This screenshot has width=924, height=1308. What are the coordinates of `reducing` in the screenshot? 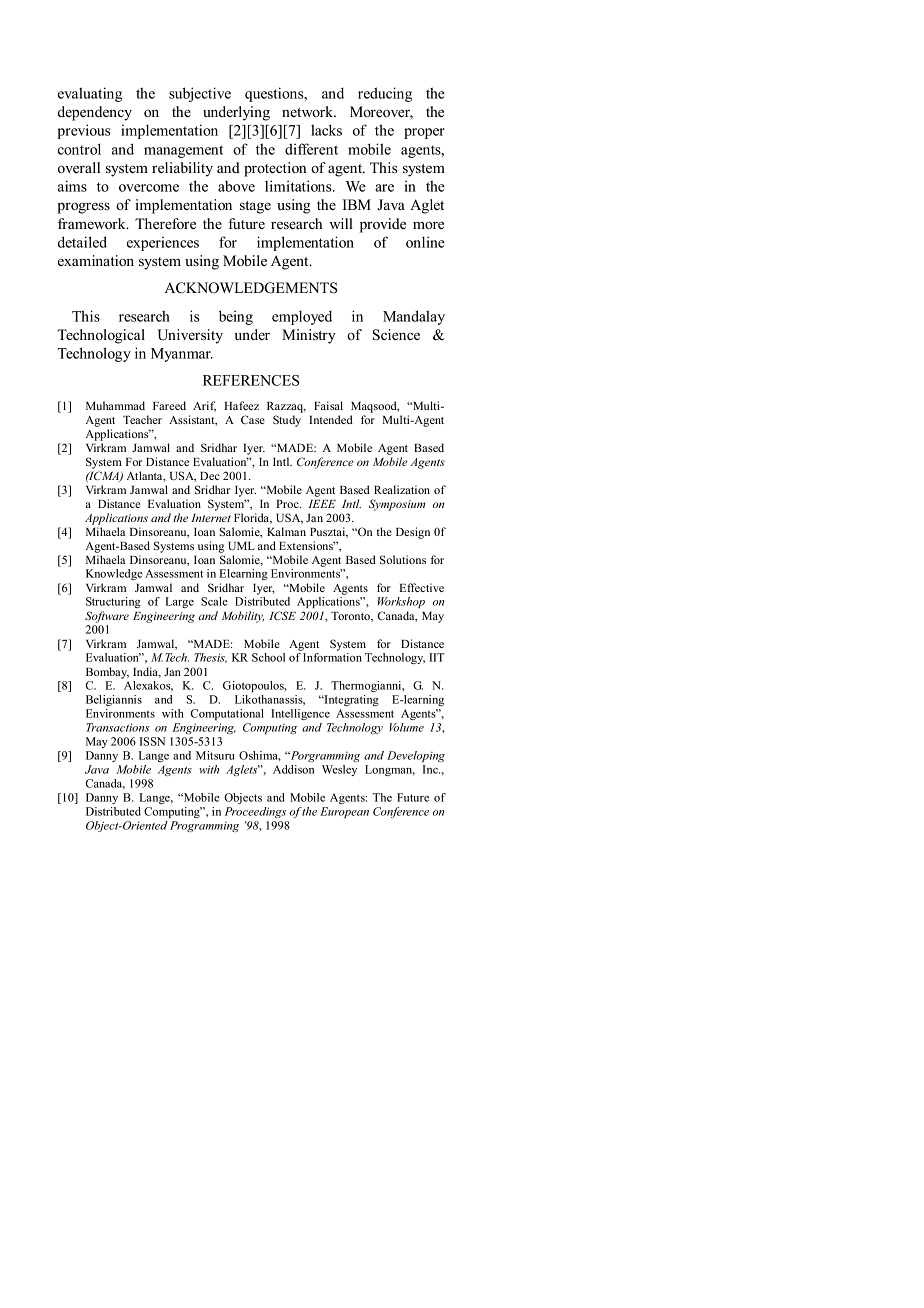 It's located at (385, 94).
